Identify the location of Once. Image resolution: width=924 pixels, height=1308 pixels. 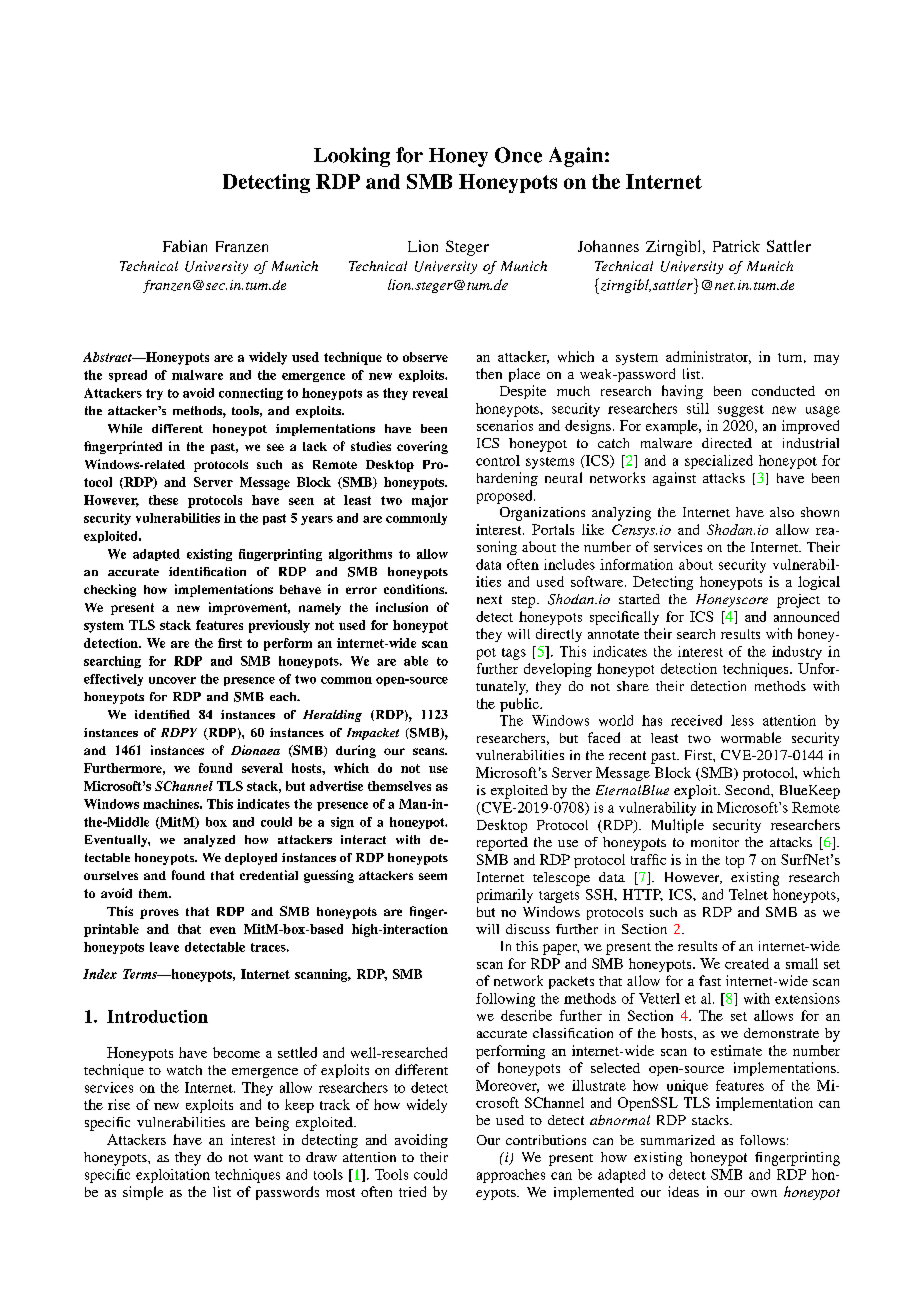
(518, 155).
